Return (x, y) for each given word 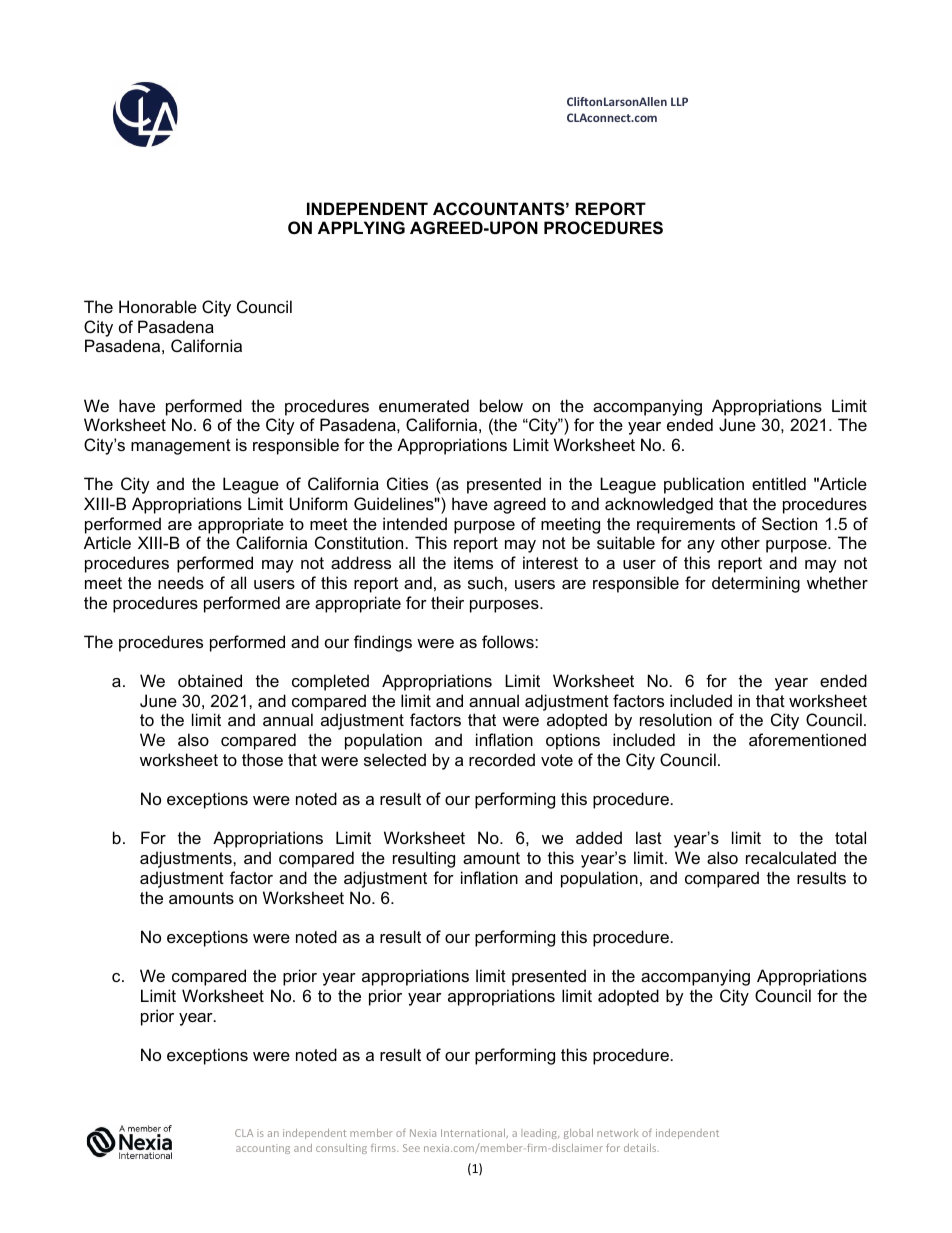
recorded (502, 759)
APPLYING (361, 227)
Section (789, 523)
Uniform (318, 503)
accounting (263, 1149)
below (501, 405)
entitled (779, 483)
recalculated (791, 857)
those (262, 759)
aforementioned (807, 739)
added (599, 837)
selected (395, 759)
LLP (679, 101)
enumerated (424, 405)
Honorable (158, 306)
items (473, 562)
